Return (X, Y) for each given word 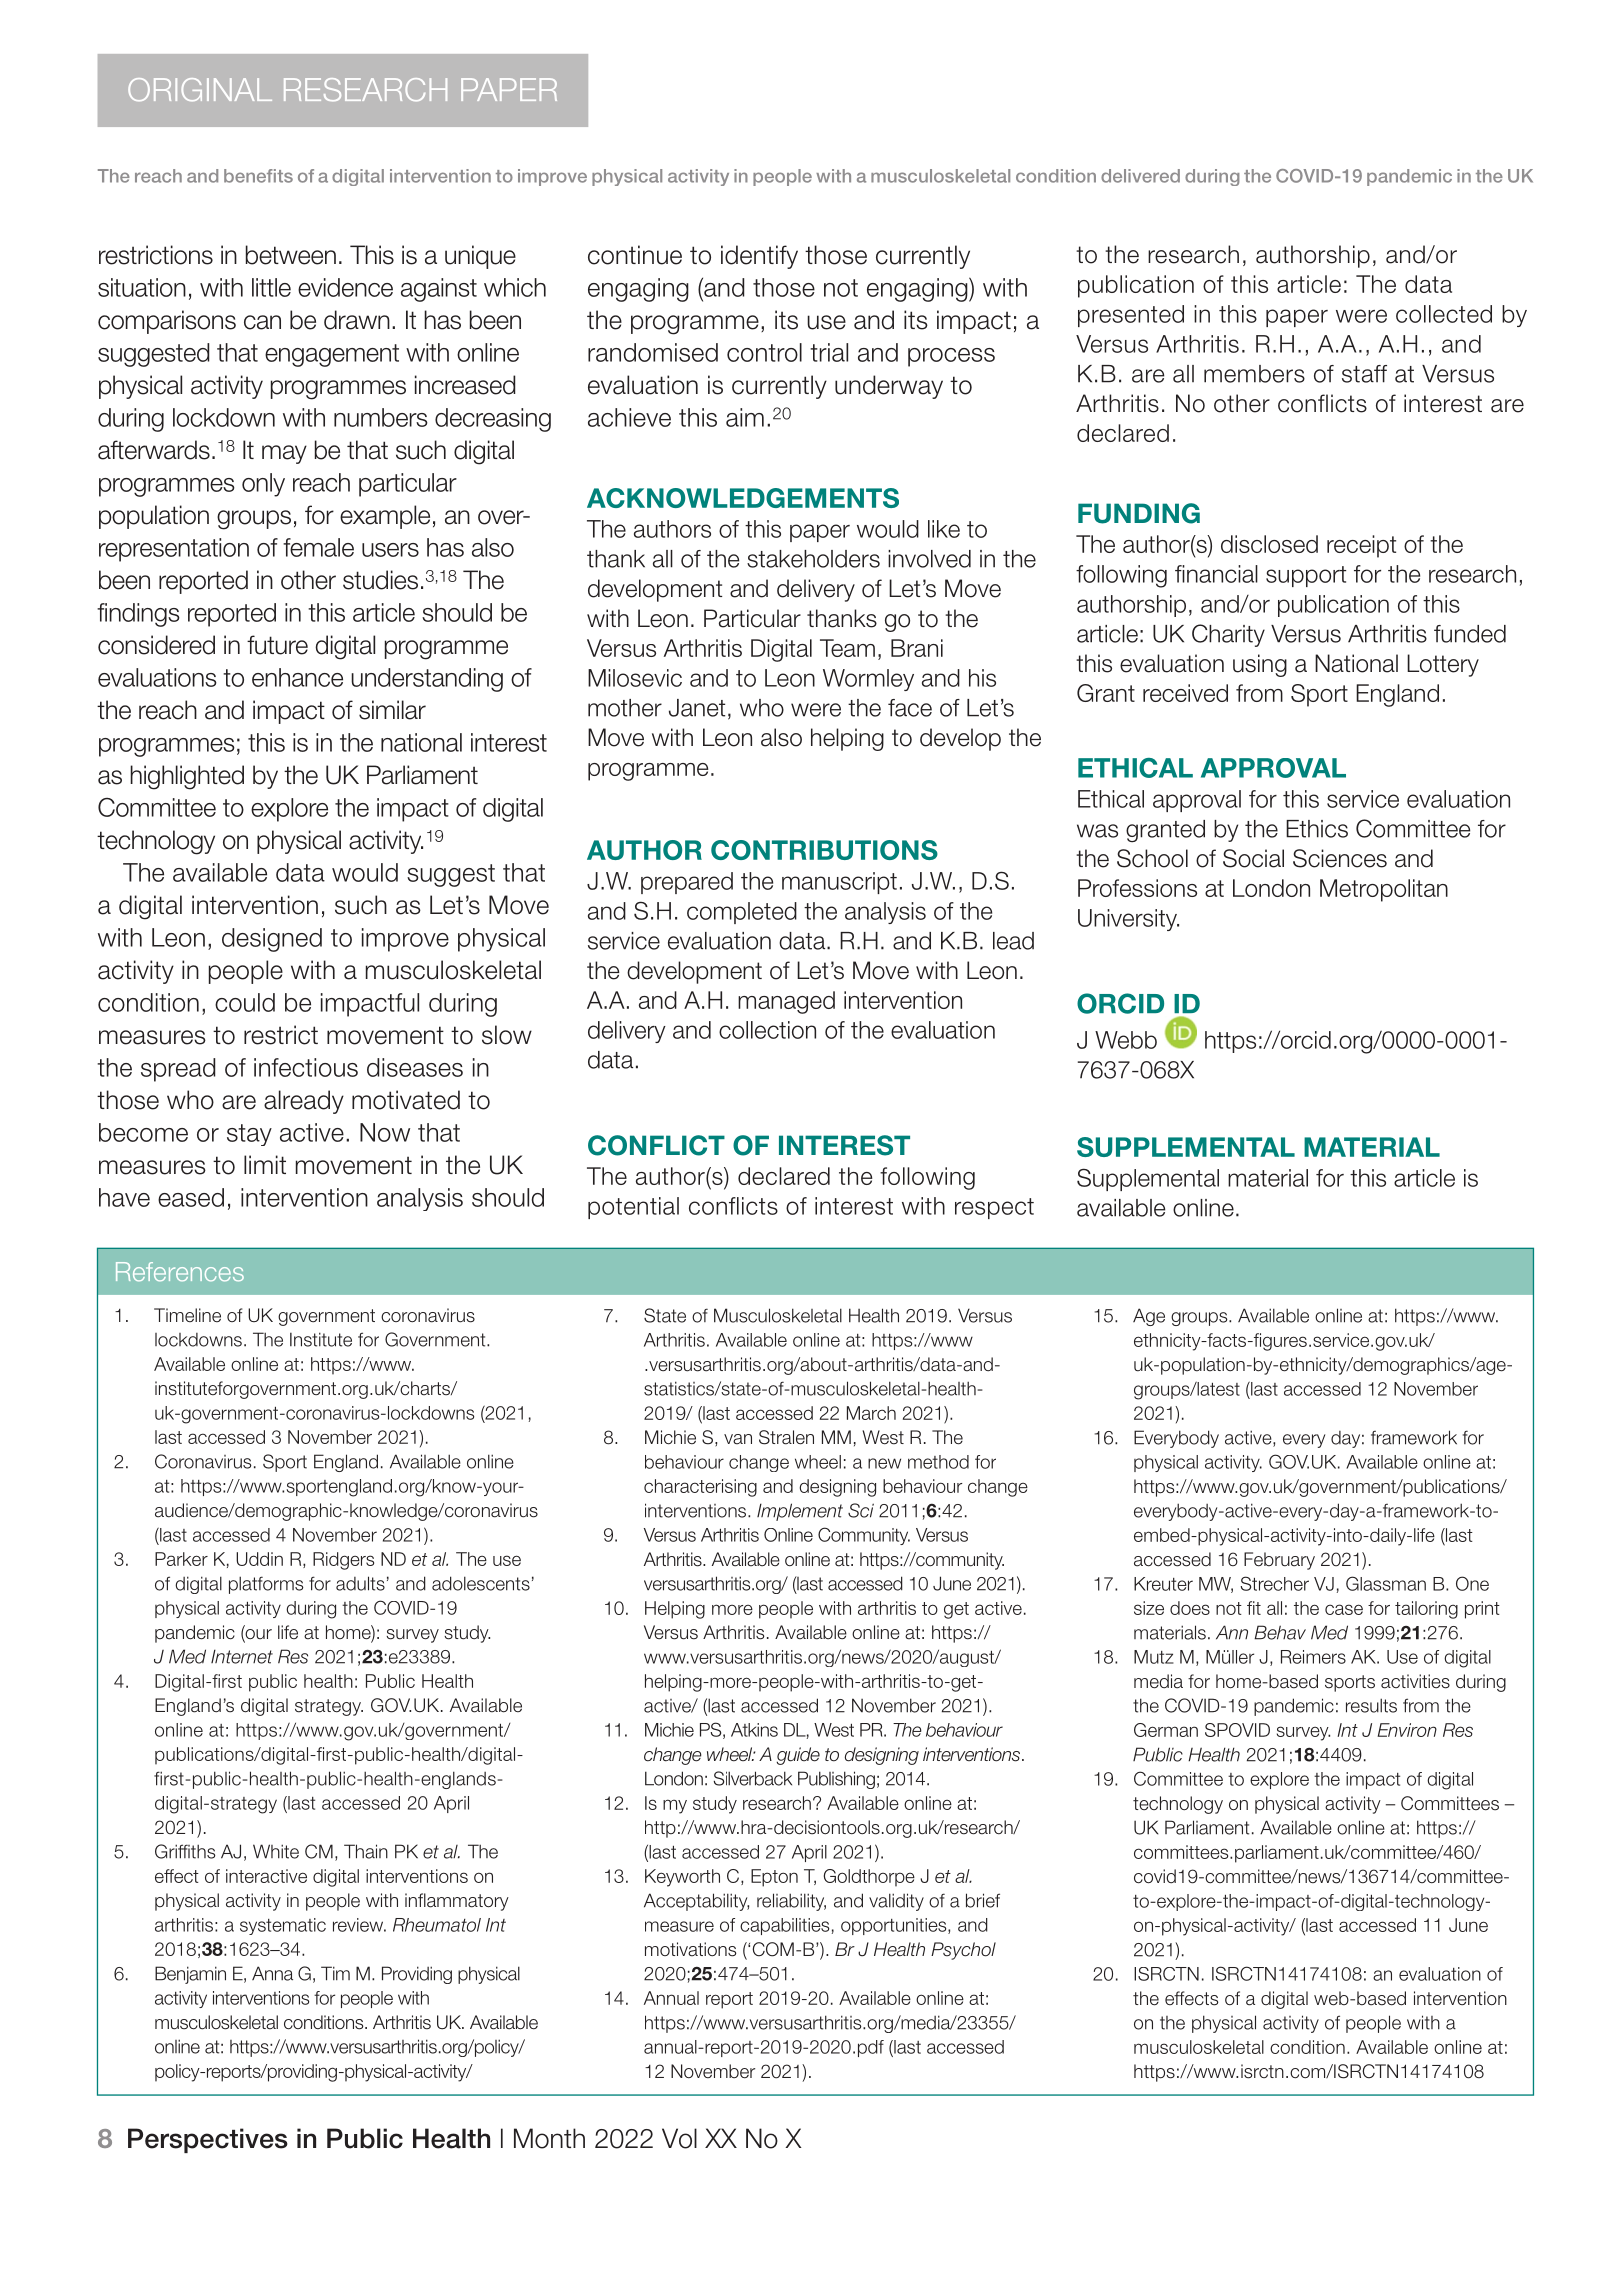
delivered (1140, 176)
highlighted (187, 777)
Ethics (1317, 829)
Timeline (187, 1315)
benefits (258, 176)
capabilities (784, 1926)
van (738, 1439)
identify (759, 257)
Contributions (824, 850)
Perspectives (208, 2140)
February (1279, 1561)
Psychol (963, 1951)
